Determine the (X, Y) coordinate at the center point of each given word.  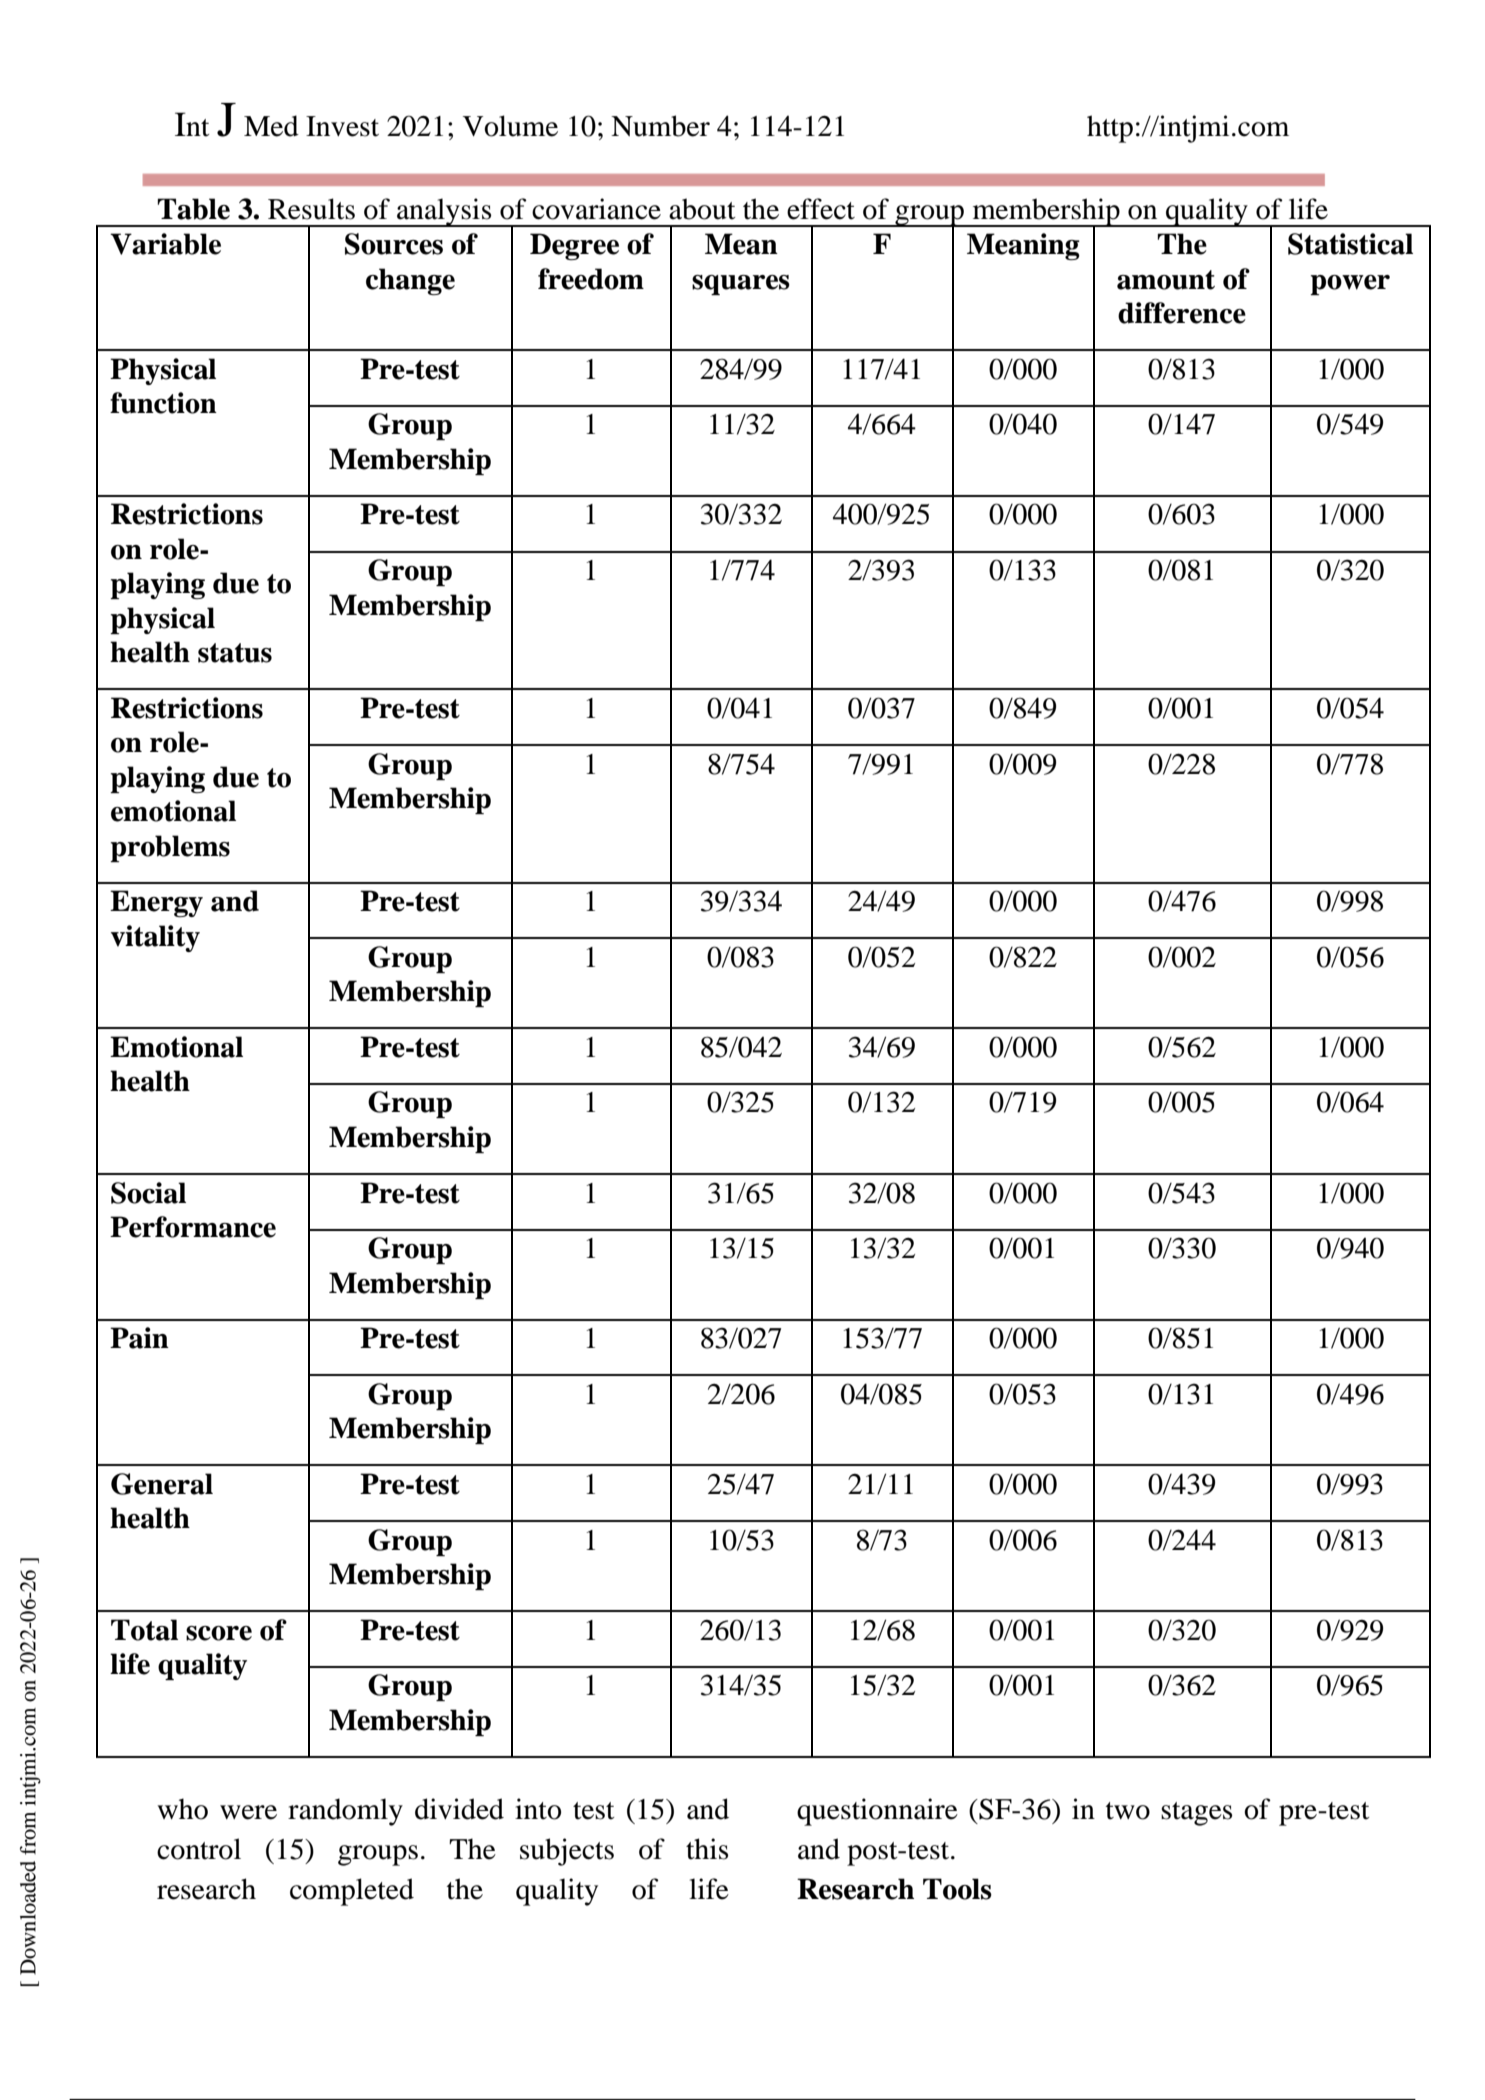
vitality (155, 938)
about (702, 209)
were (248, 1812)
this (707, 1849)
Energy (156, 903)
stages (1196, 1814)
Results (311, 209)
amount (1166, 280)
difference (1182, 313)
